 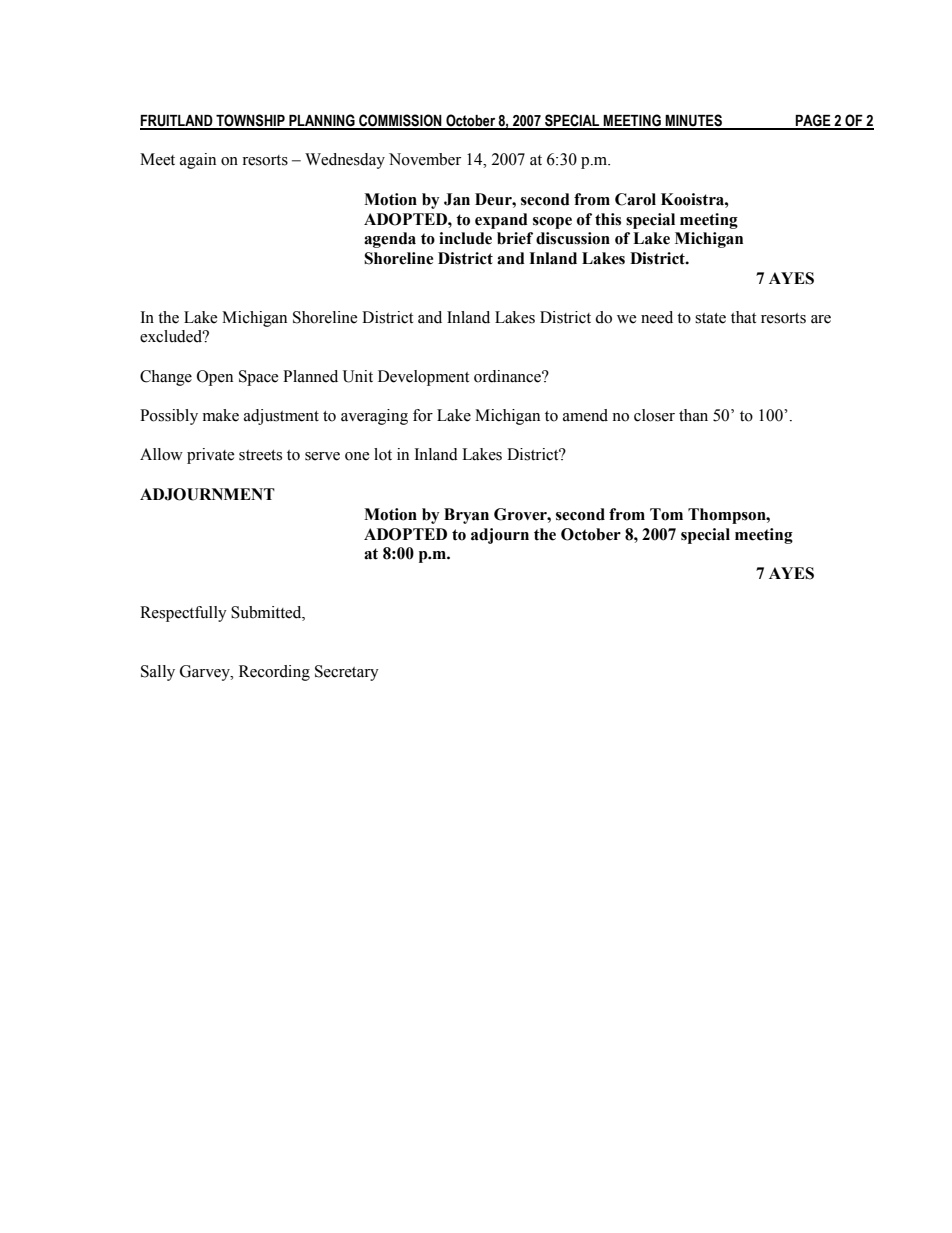 I want to click on Tom, so click(x=666, y=514).
